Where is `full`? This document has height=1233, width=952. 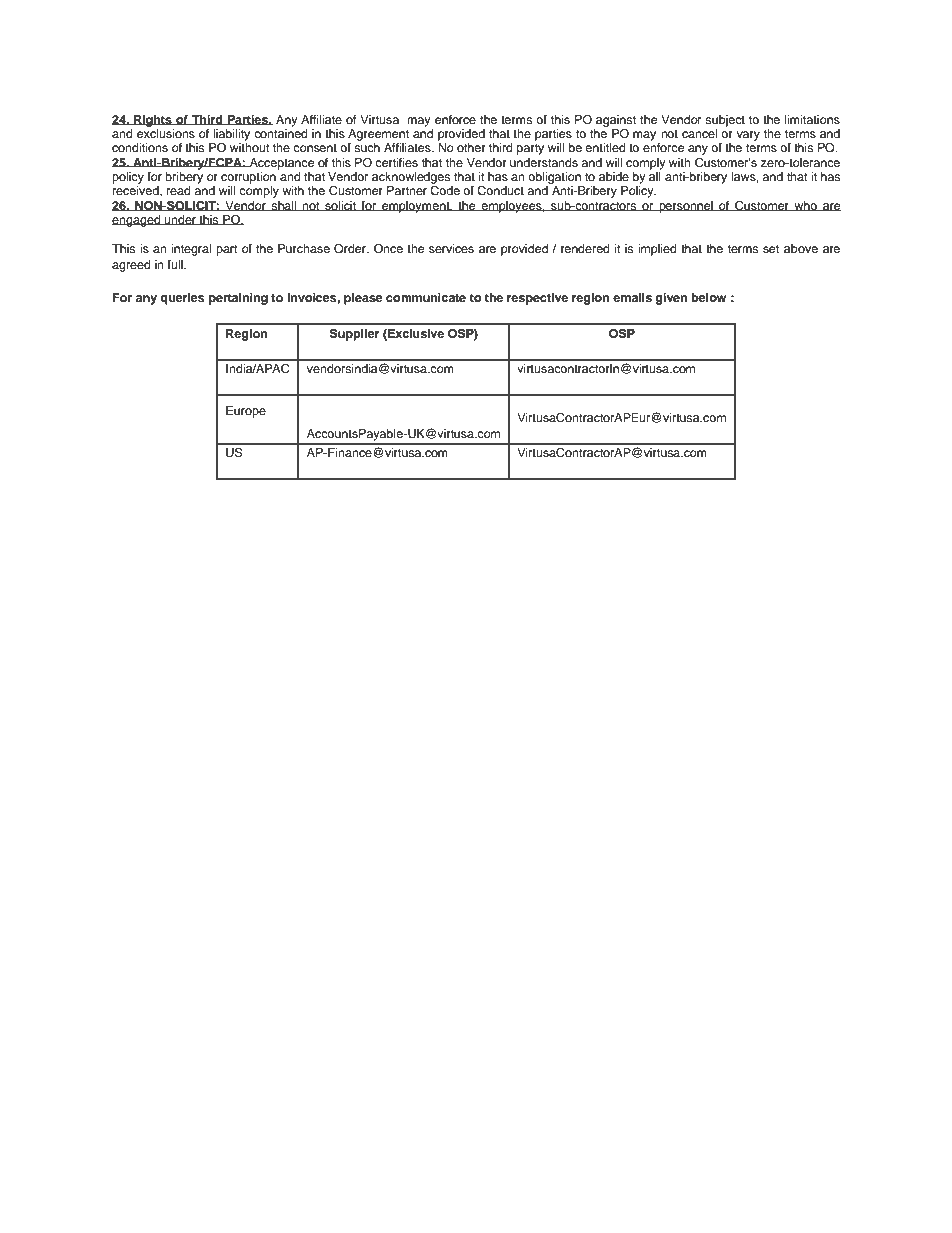
full is located at coordinates (176, 264).
